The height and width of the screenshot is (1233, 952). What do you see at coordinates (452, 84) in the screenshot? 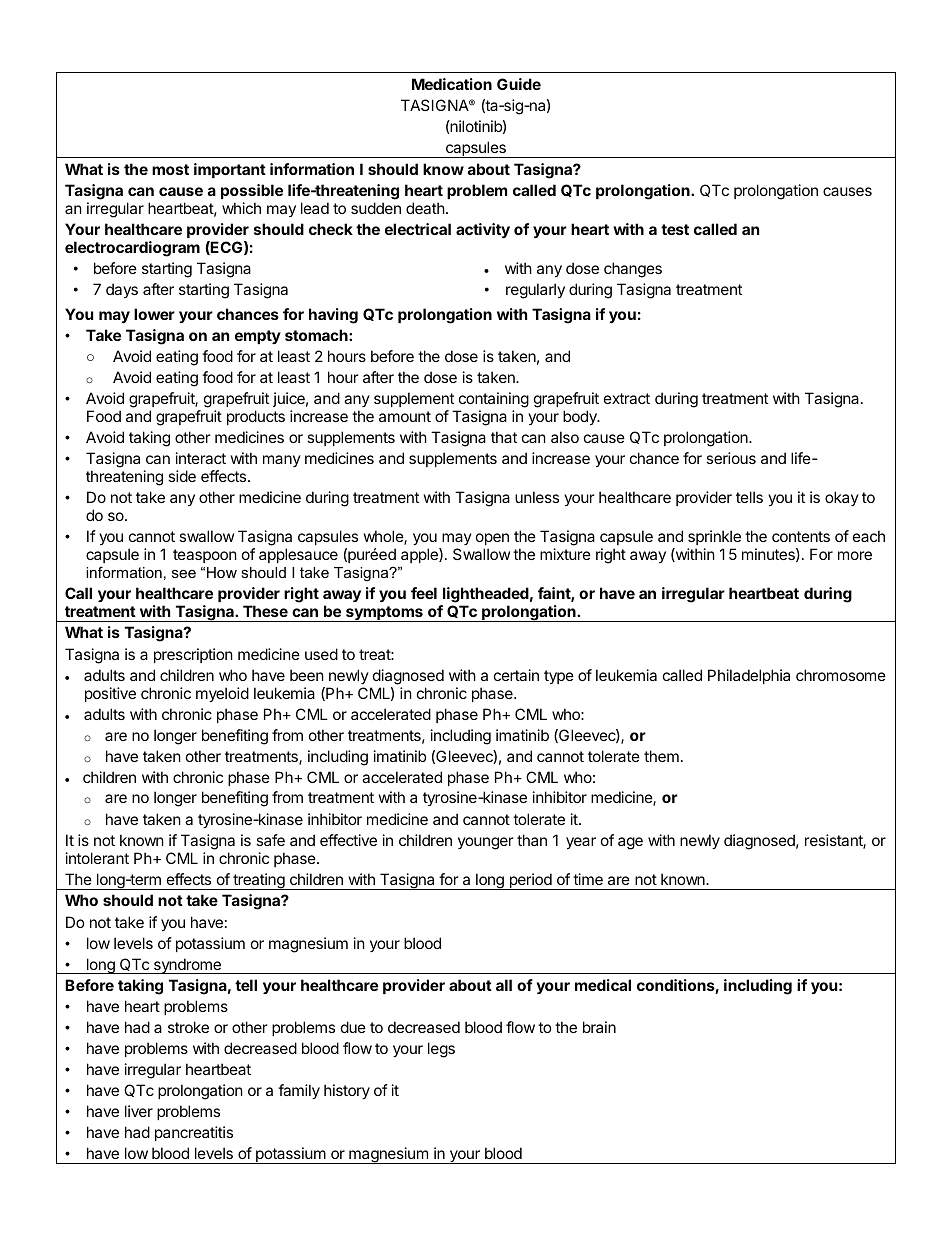
I see `Medication` at bounding box center [452, 84].
